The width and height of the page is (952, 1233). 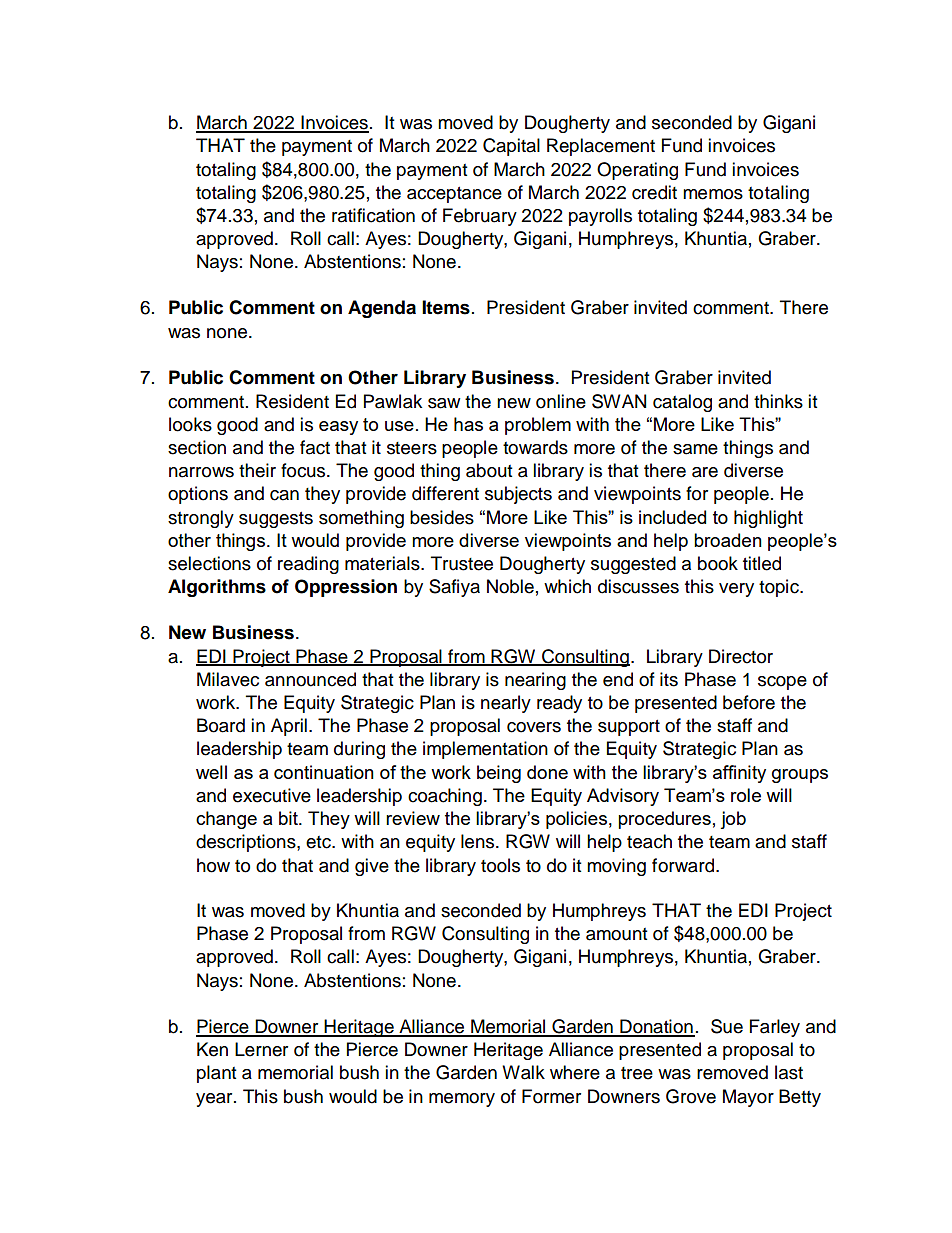 I want to click on Walk, so click(x=523, y=1072).
